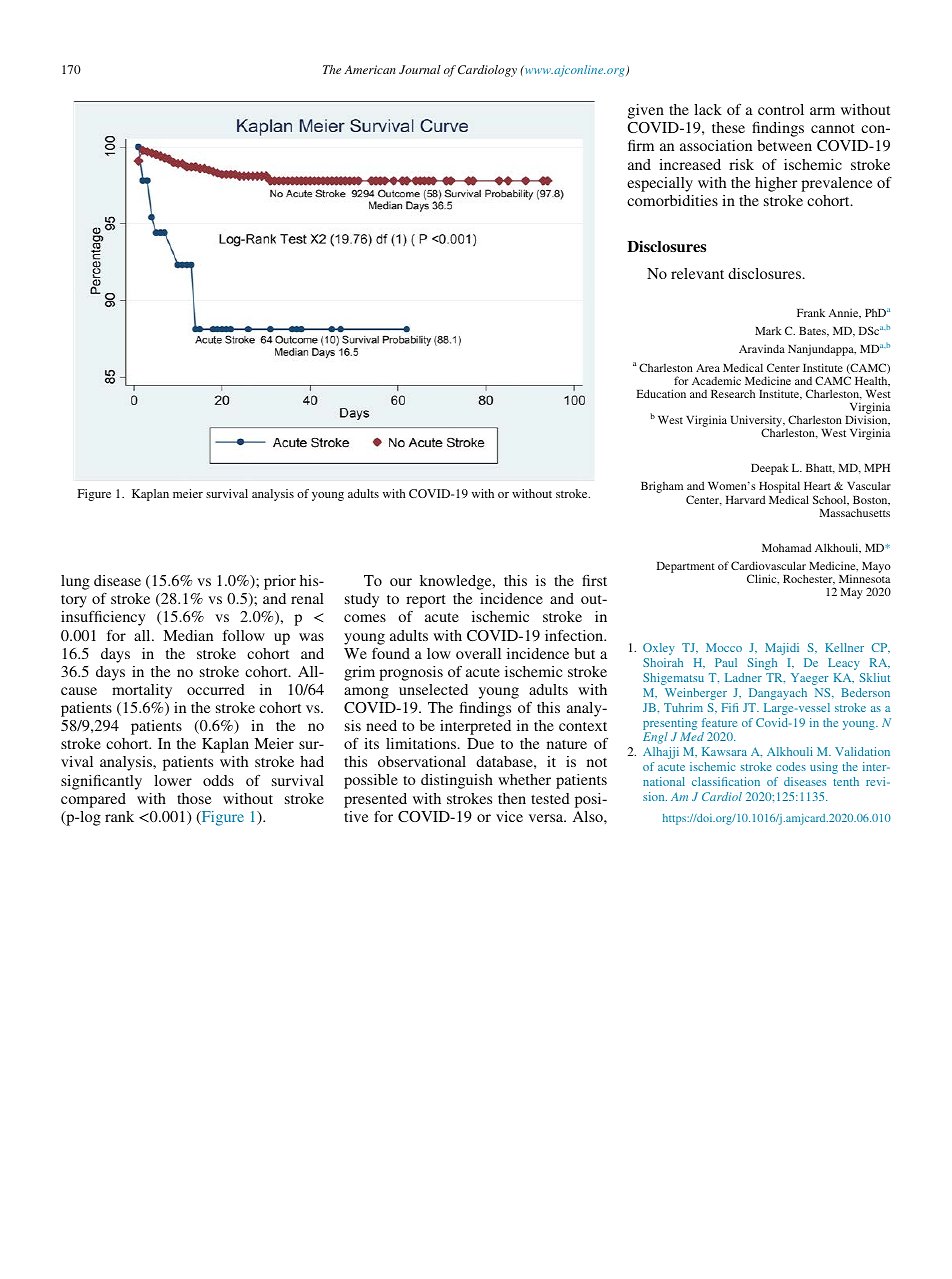 The image size is (952, 1279). I want to click on Brigham, so click(662, 487).
